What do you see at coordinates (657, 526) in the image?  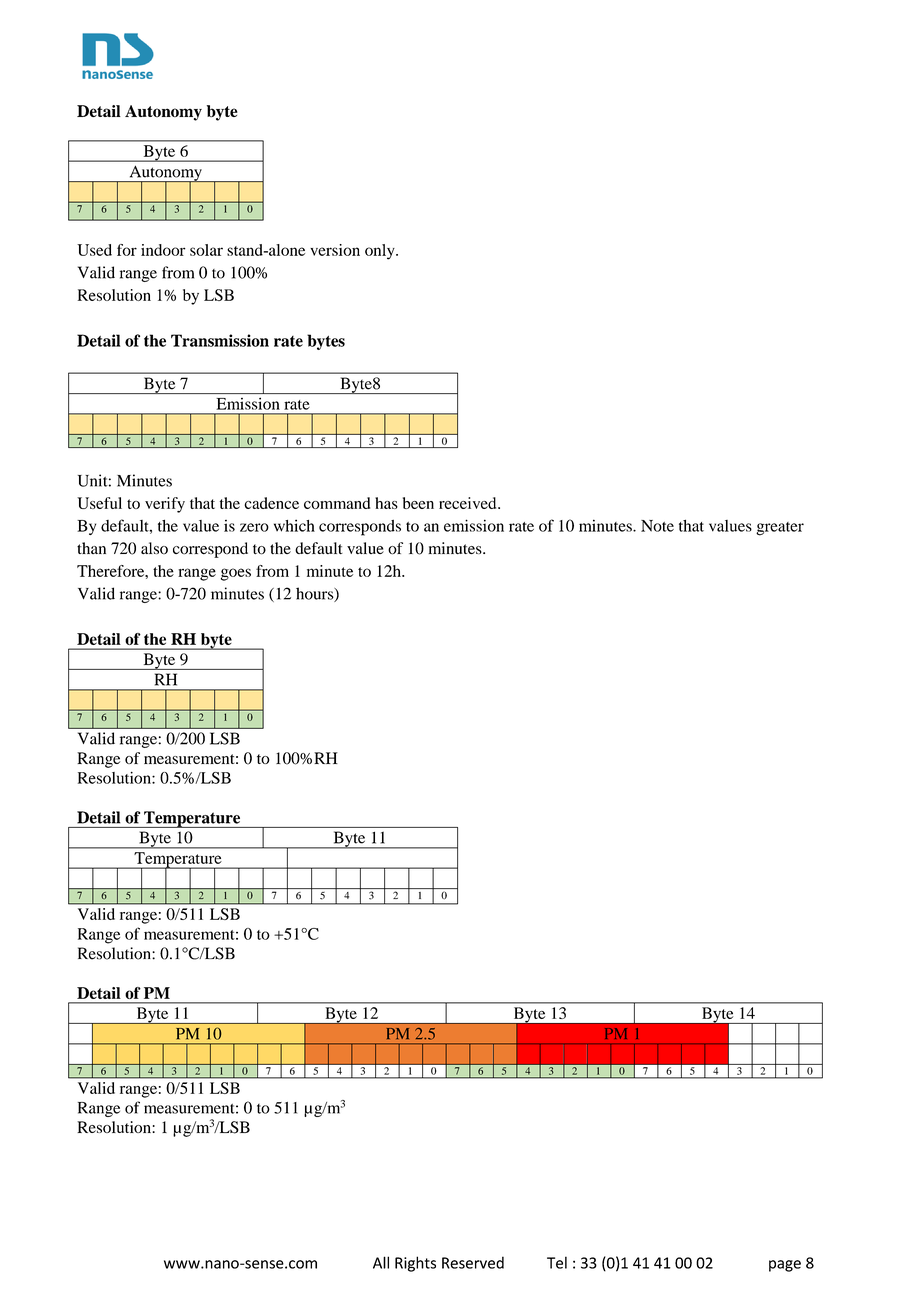 I see `Note` at bounding box center [657, 526].
